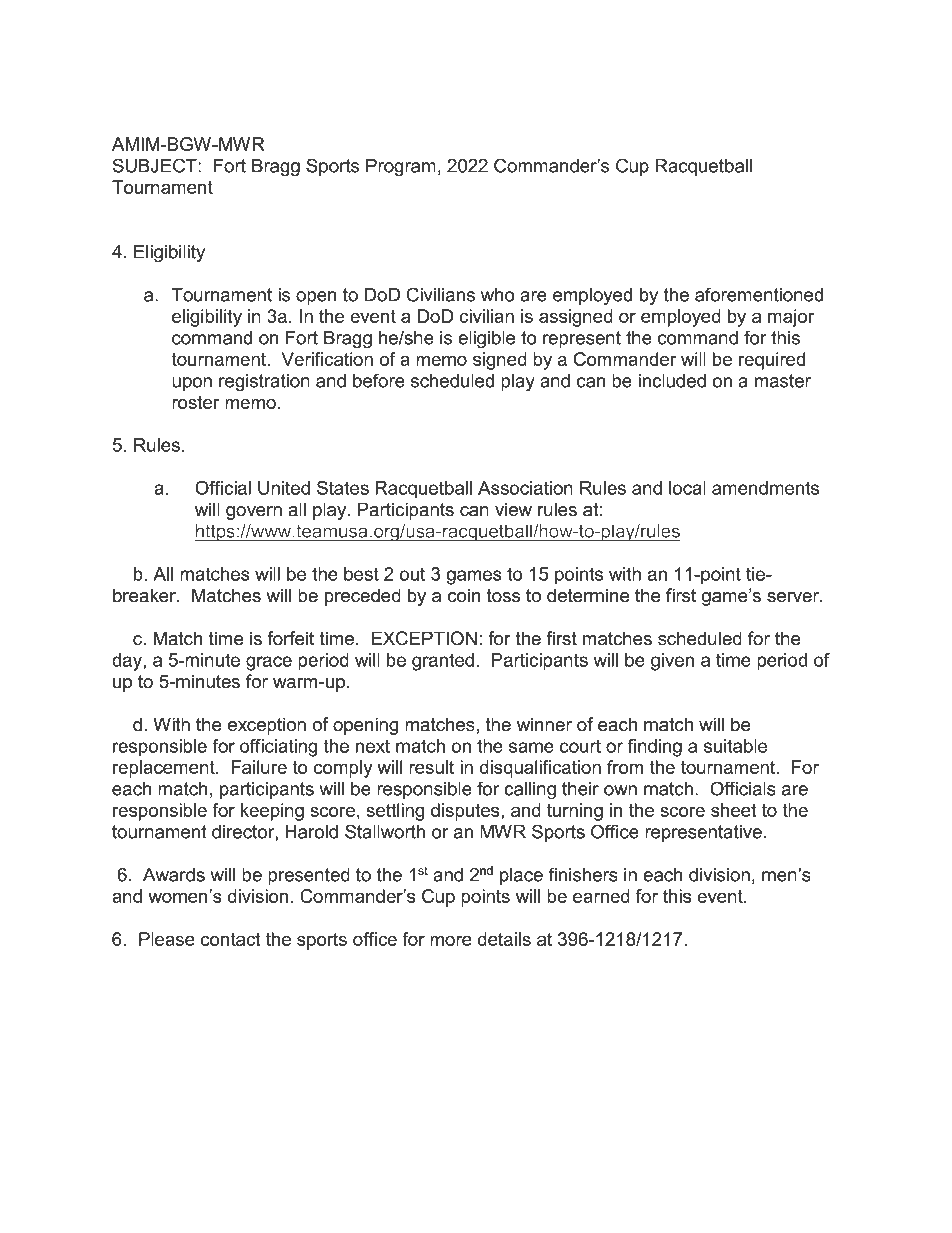 The height and width of the screenshot is (1233, 952). What do you see at coordinates (284, 488) in the screenshot?
I see `United` at bounding box center [284, 488].
